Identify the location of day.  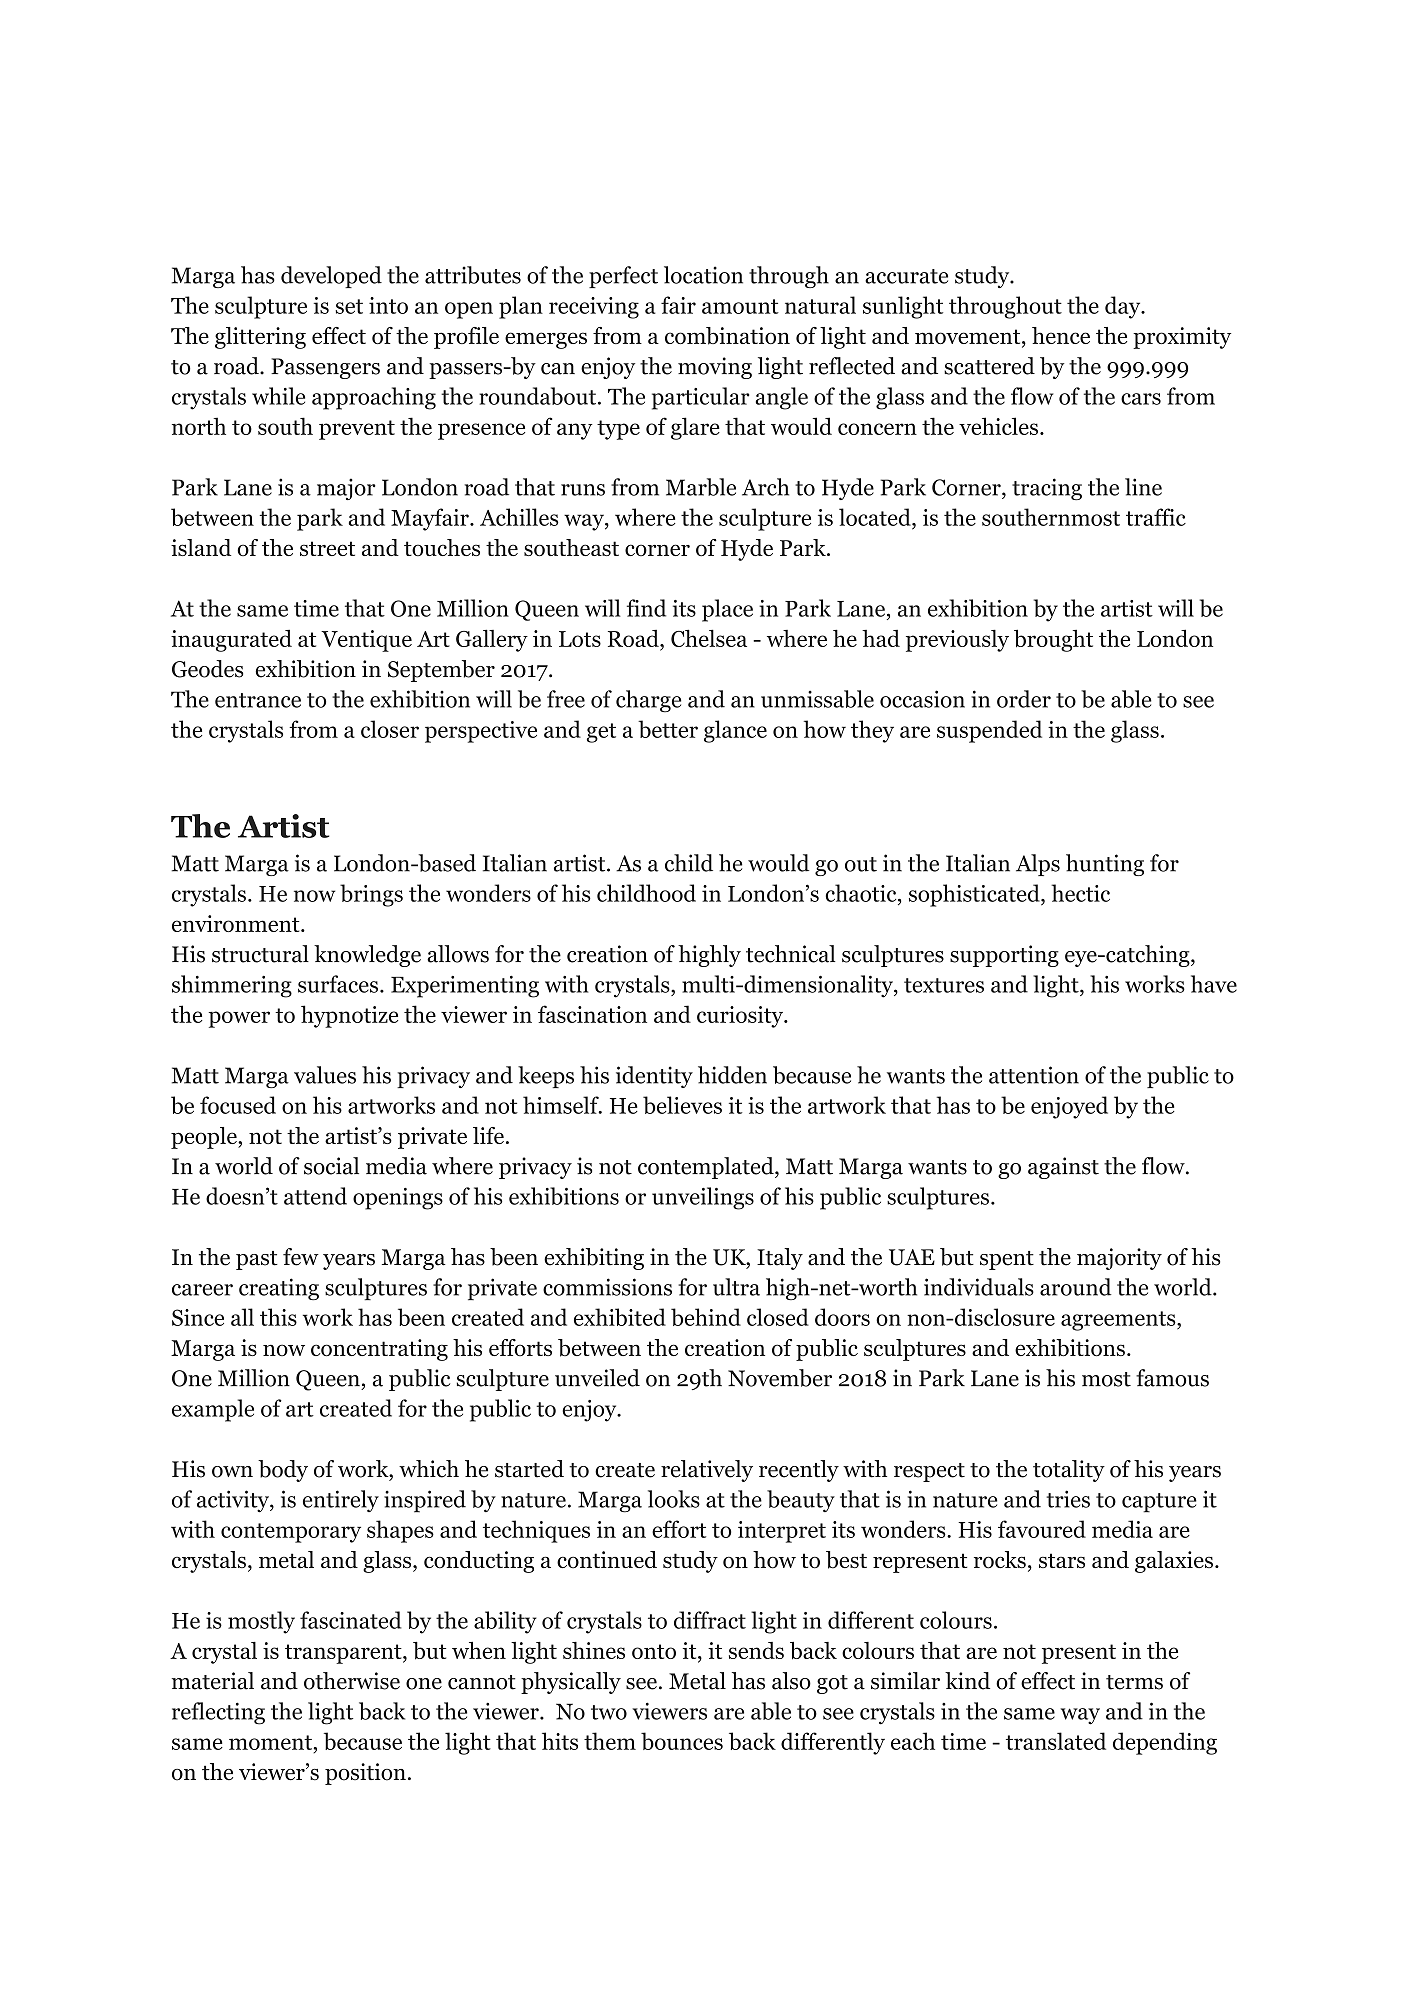
(1124, 307).
